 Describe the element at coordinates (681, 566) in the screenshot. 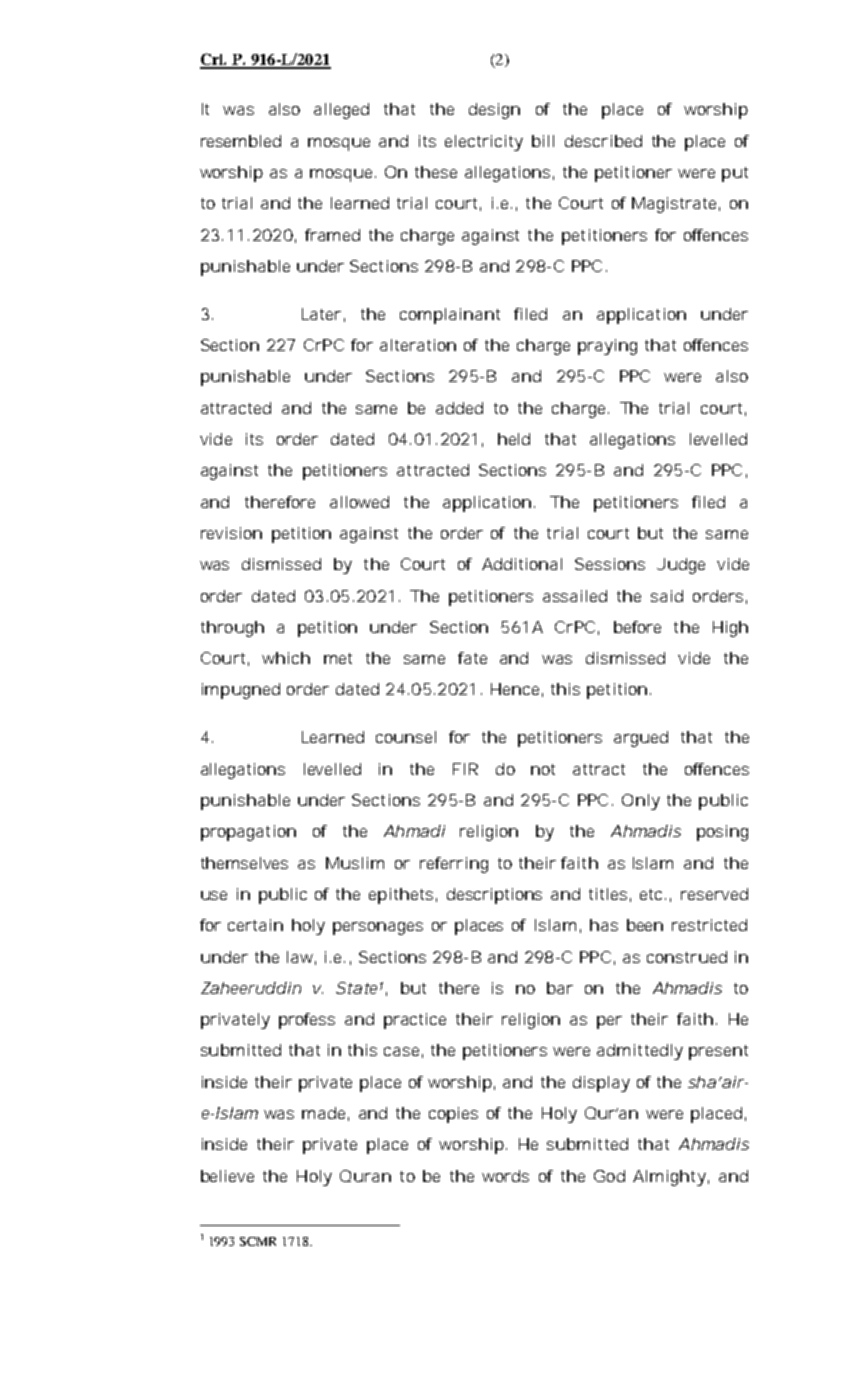

I see `Judge` at that location.
